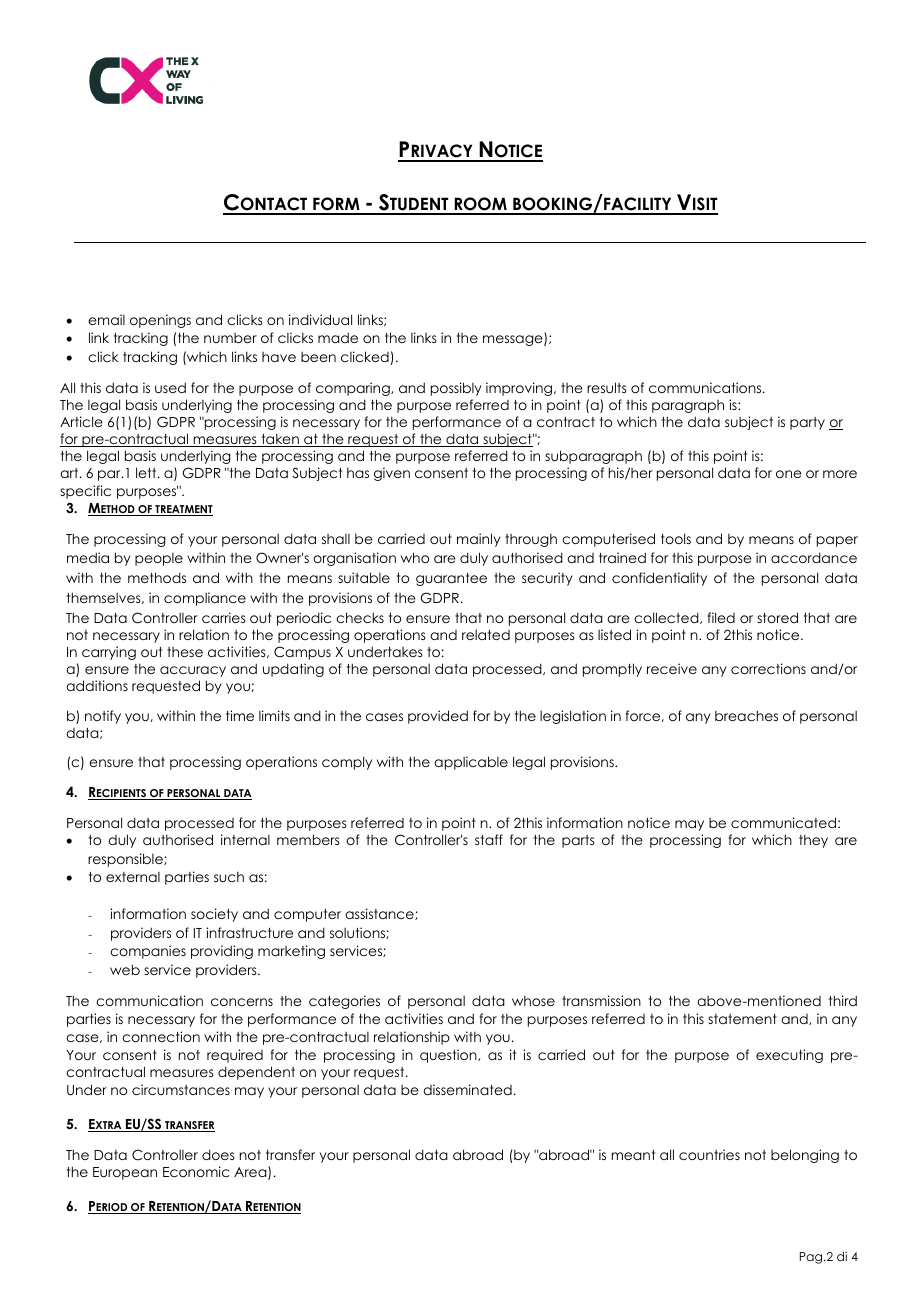  I want to click on openings, so click(160, 321).
